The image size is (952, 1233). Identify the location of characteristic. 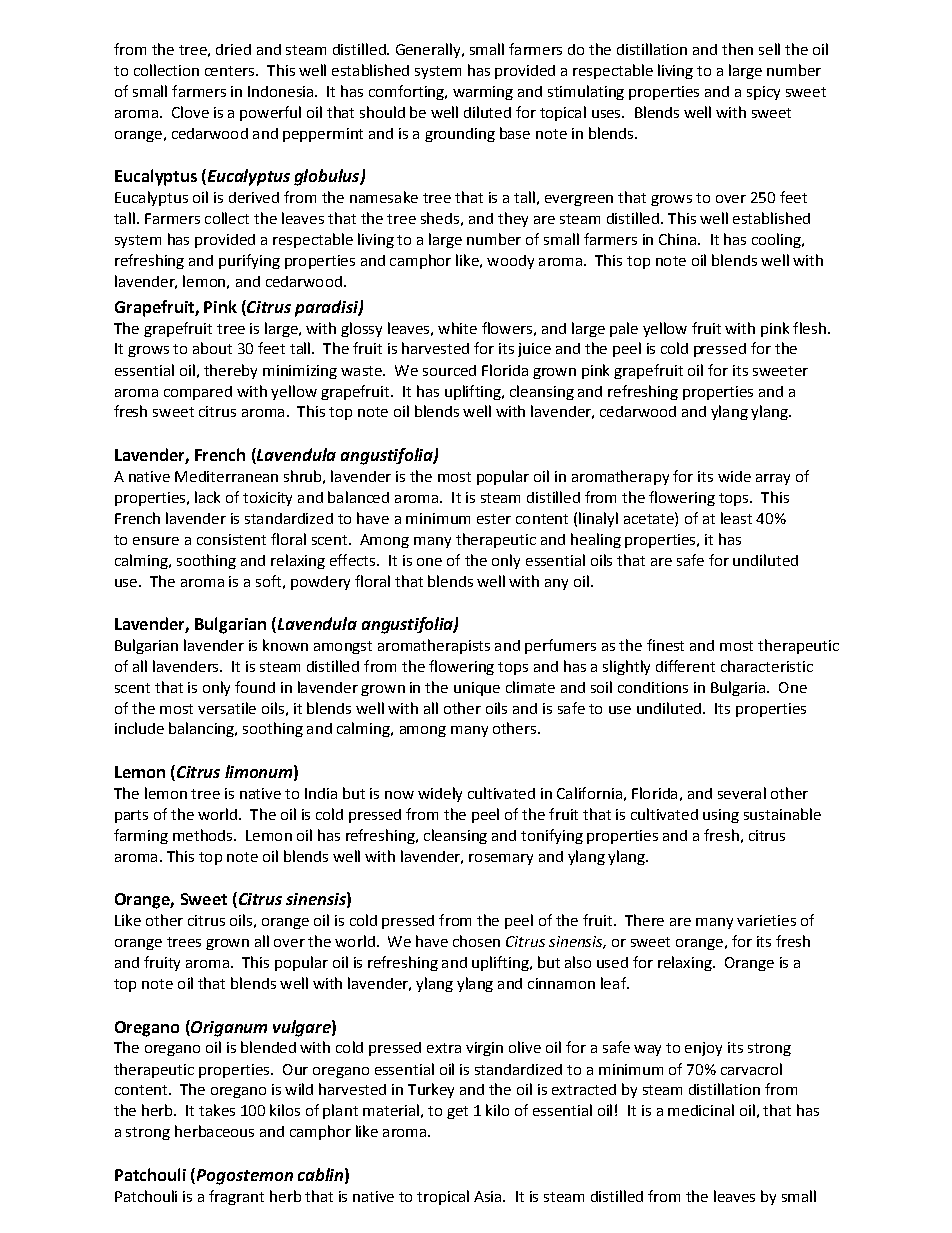
(767, 666).
